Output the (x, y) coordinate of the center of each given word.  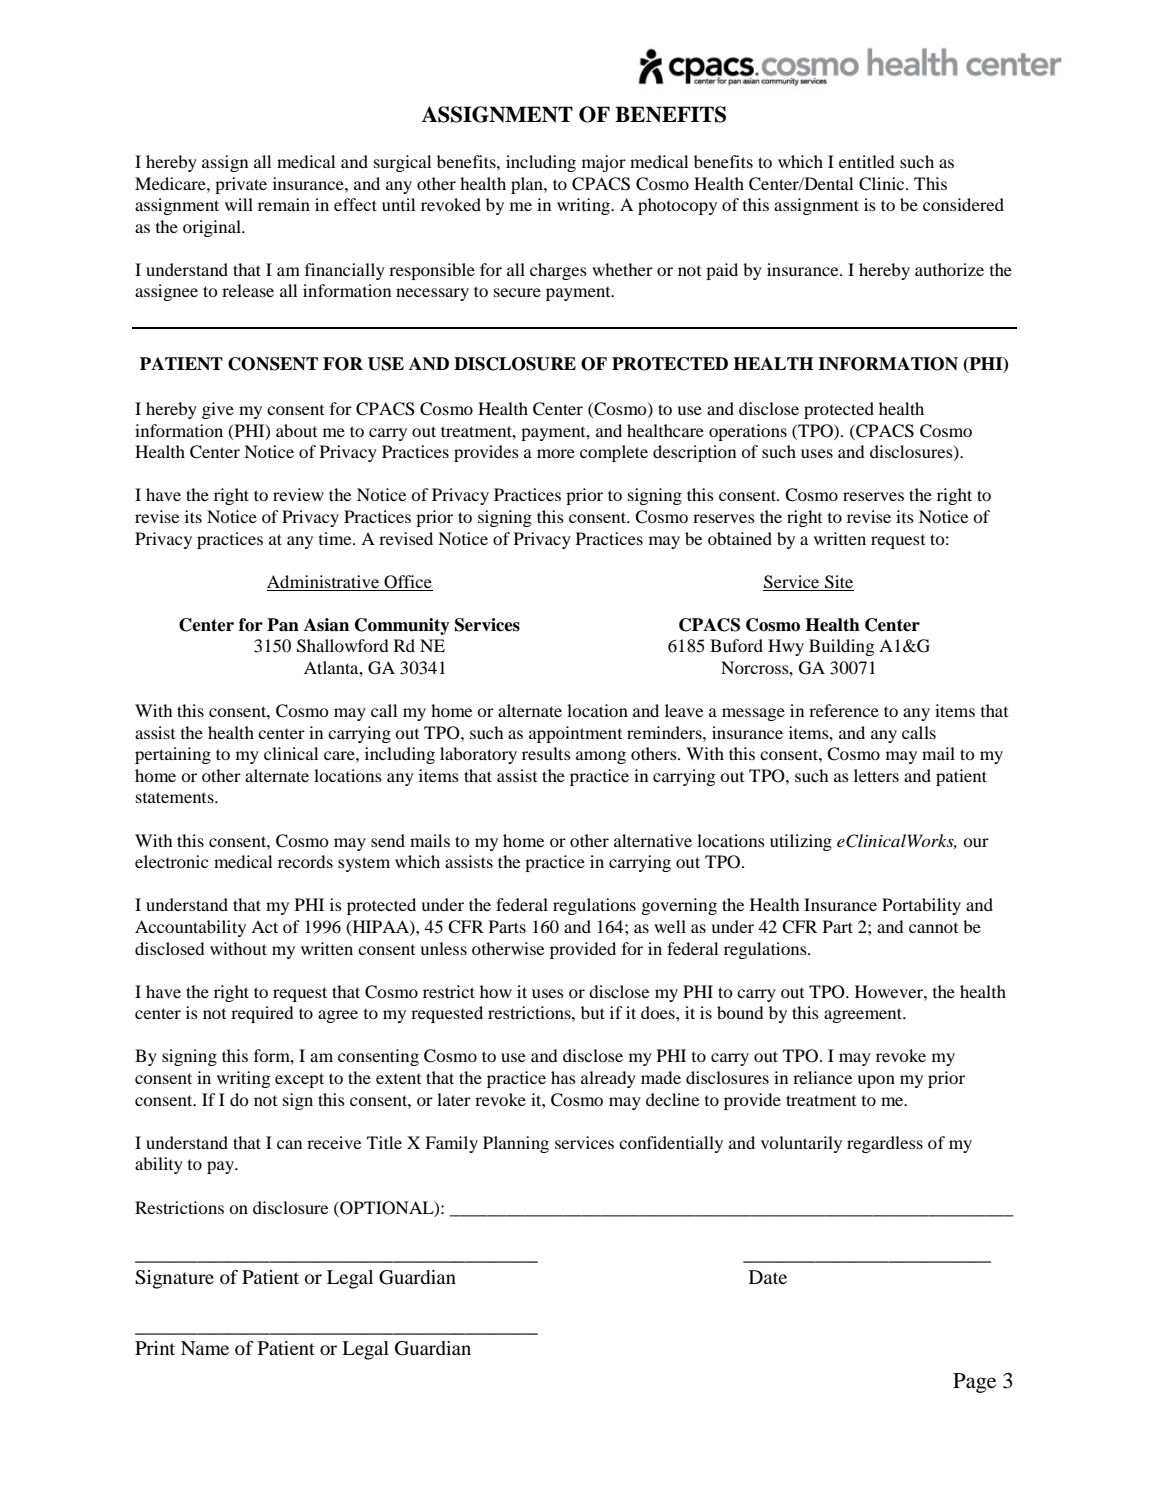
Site (839, 582)
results (546, 753)
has (563, 1077)
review (298, 494)
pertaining (173, 755)
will (239, 204)
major (604, 163)
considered (963, 204)
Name (205, 1348)
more (556, 453)
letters (876, 775)
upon (876, 1081)
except (299, 1080)
